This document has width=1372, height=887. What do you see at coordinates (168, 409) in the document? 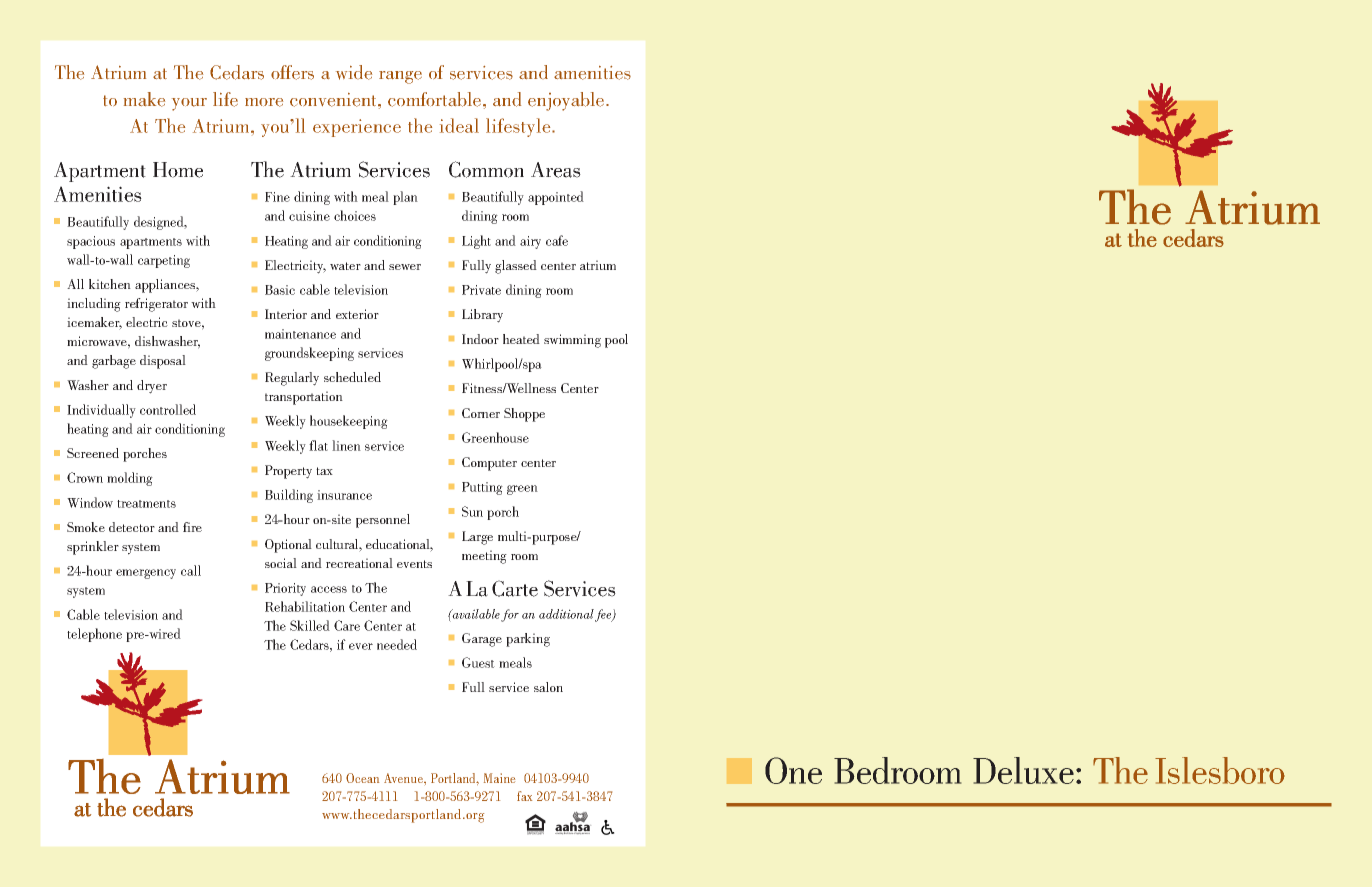
I see `controlled` at bounding box center [168, 409].
